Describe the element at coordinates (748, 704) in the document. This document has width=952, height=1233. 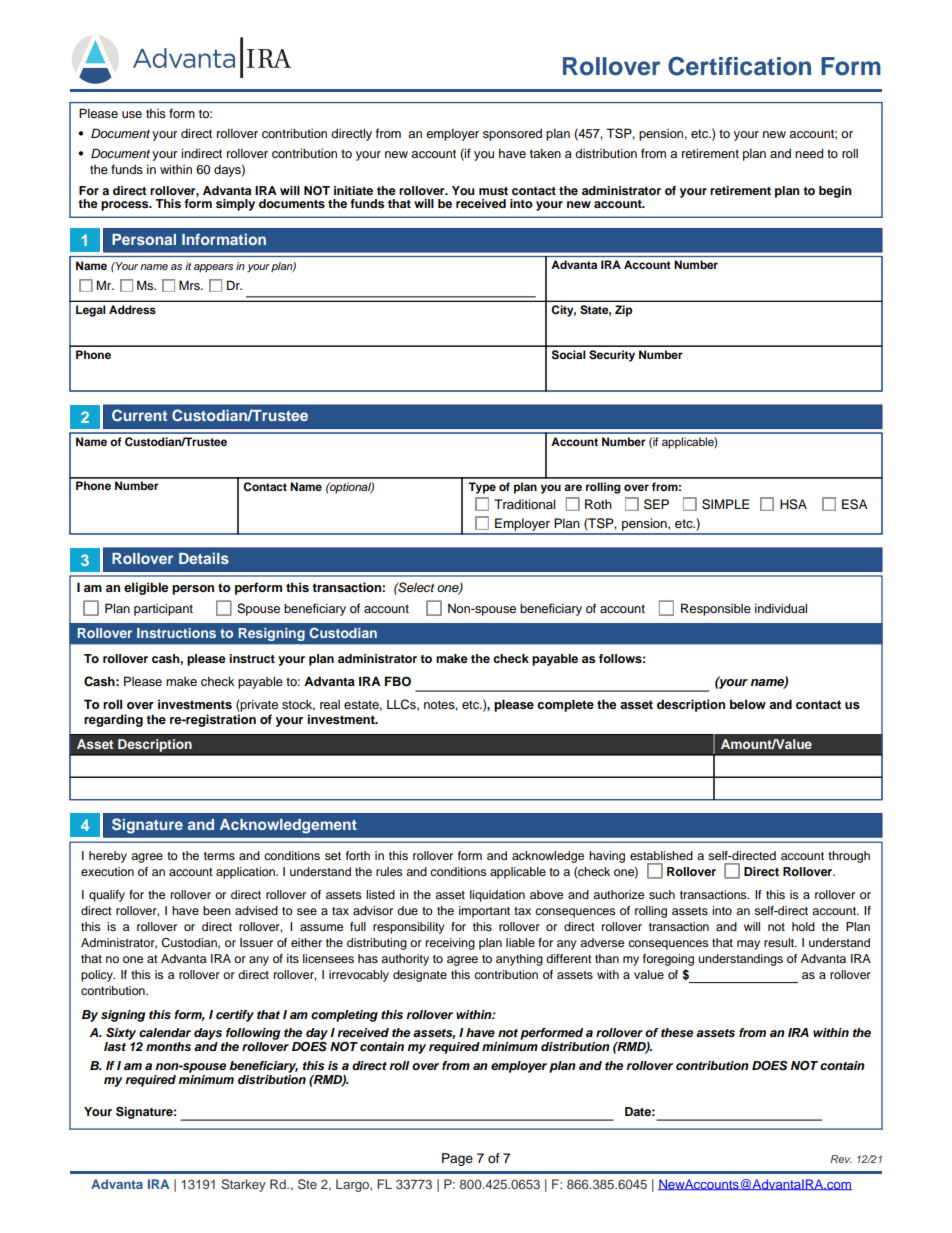
I see `below` at that location.
